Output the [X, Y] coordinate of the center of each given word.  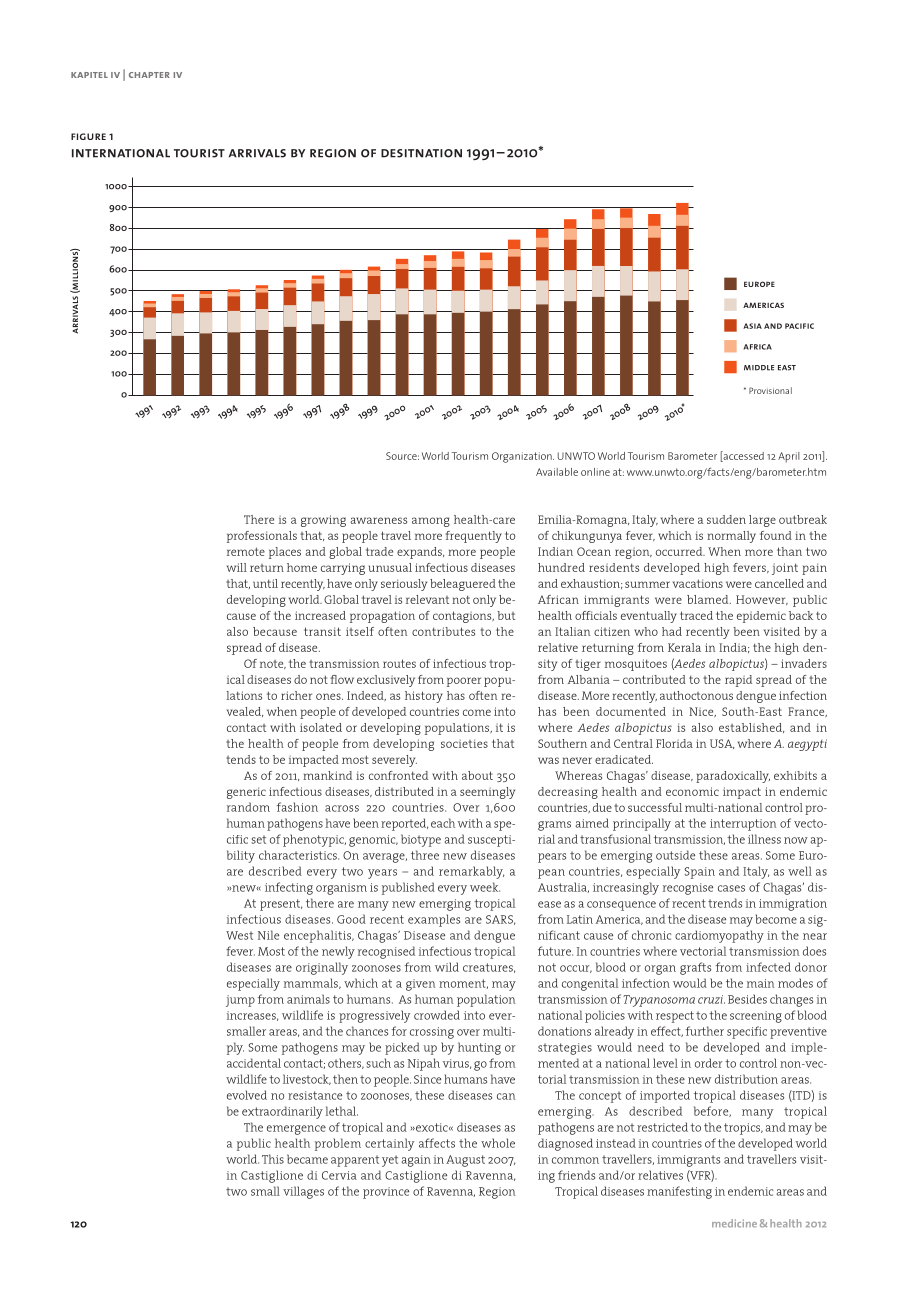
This [273, 1159]
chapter [149, 75]
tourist [199, 153]
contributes [443, 631]
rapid [738, 681]
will [237, 567]
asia [752, 326]
